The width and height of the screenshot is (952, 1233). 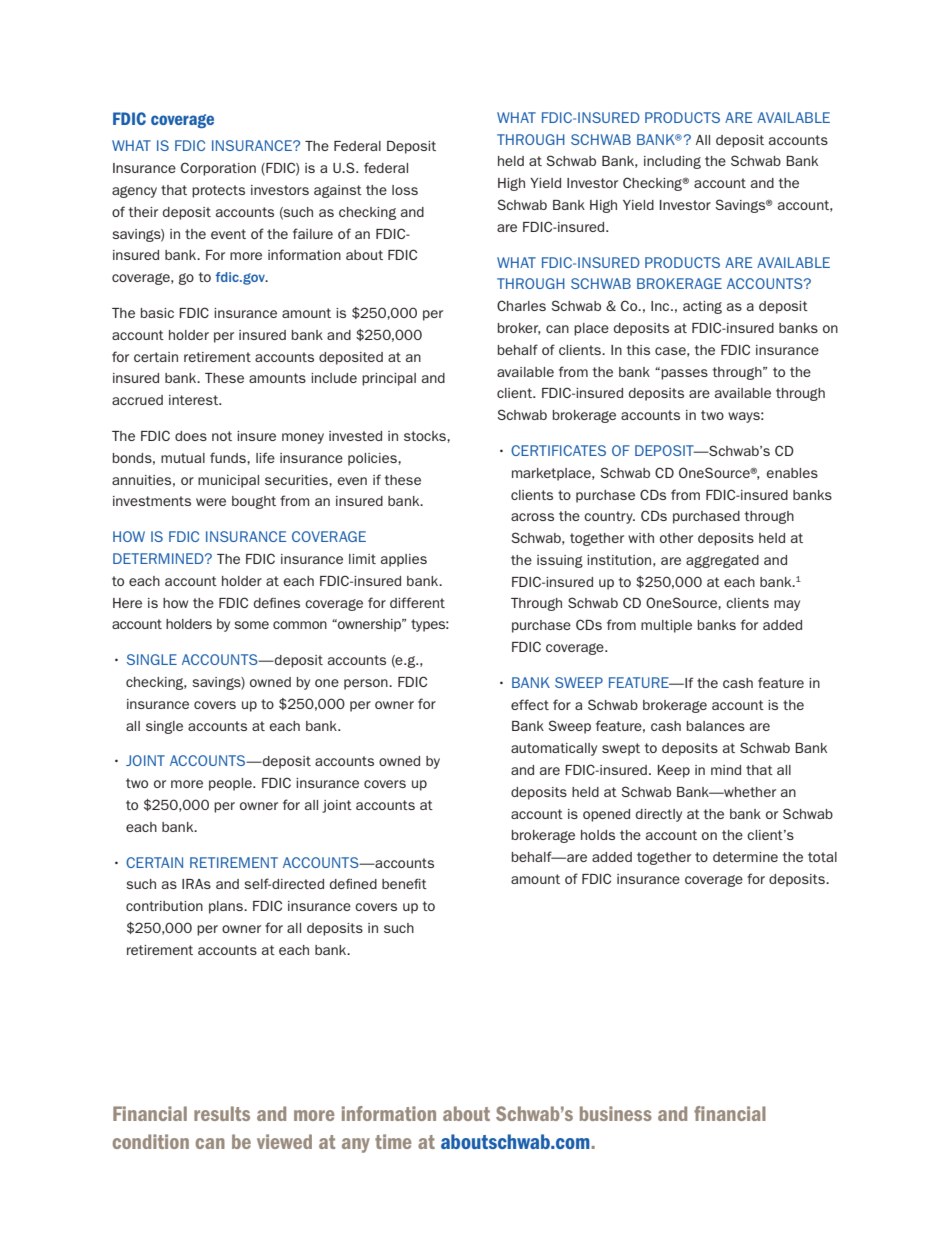 I want to click on including, so click(x=672, y=162).
